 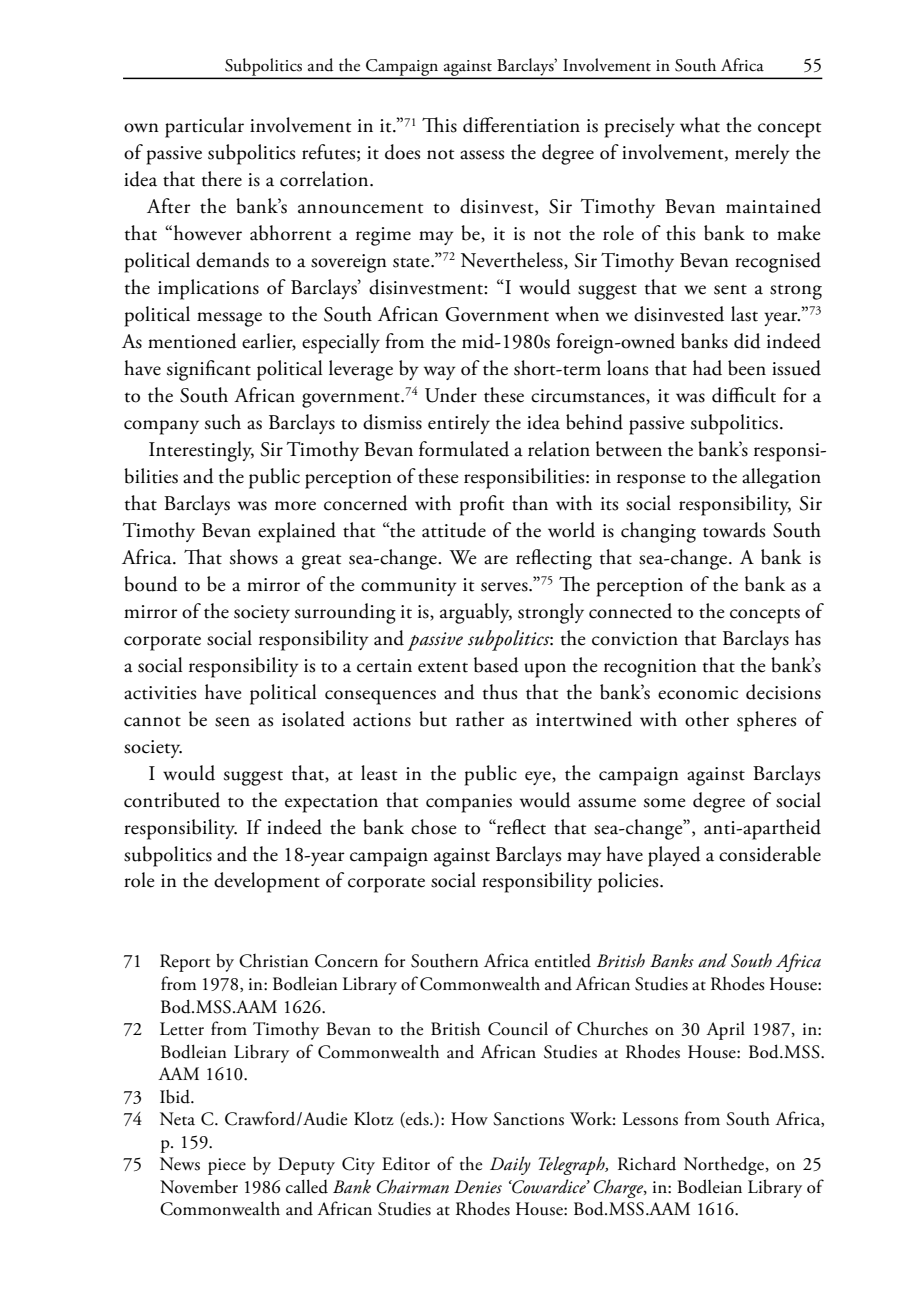 I want to click on seen, so click(x=232, y=722).
